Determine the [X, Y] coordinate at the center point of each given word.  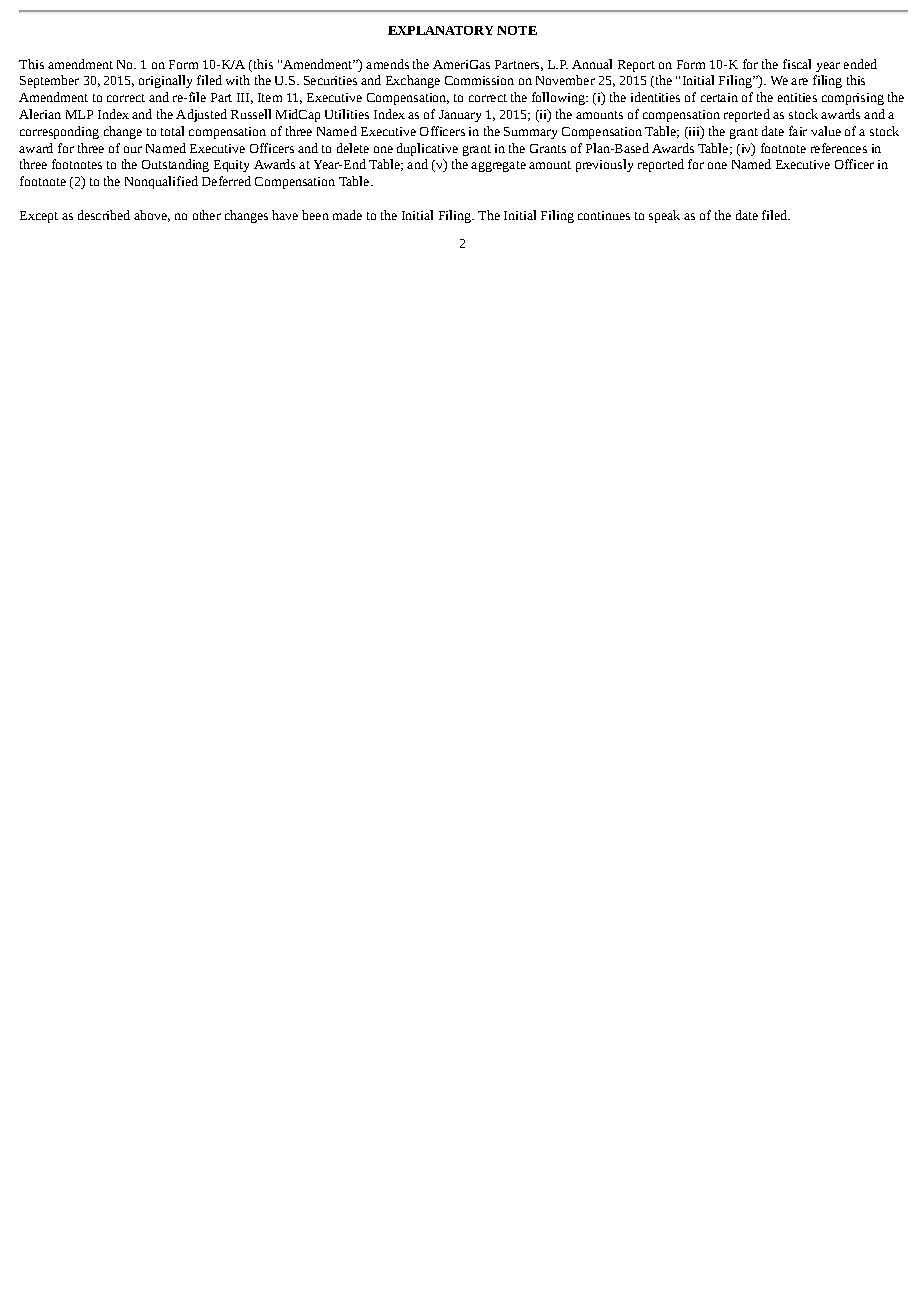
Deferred [226, 181]
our [133, 149]
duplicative [427, 149]
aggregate [498, 166]
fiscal [797, 64]
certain [719, 97]
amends [387, 64]
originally [165, 81]
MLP [79, 114]
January [460, 116]
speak [664, 216]
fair [798, 131]
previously [604, 165]
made [347, 215]
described [104, 215]
